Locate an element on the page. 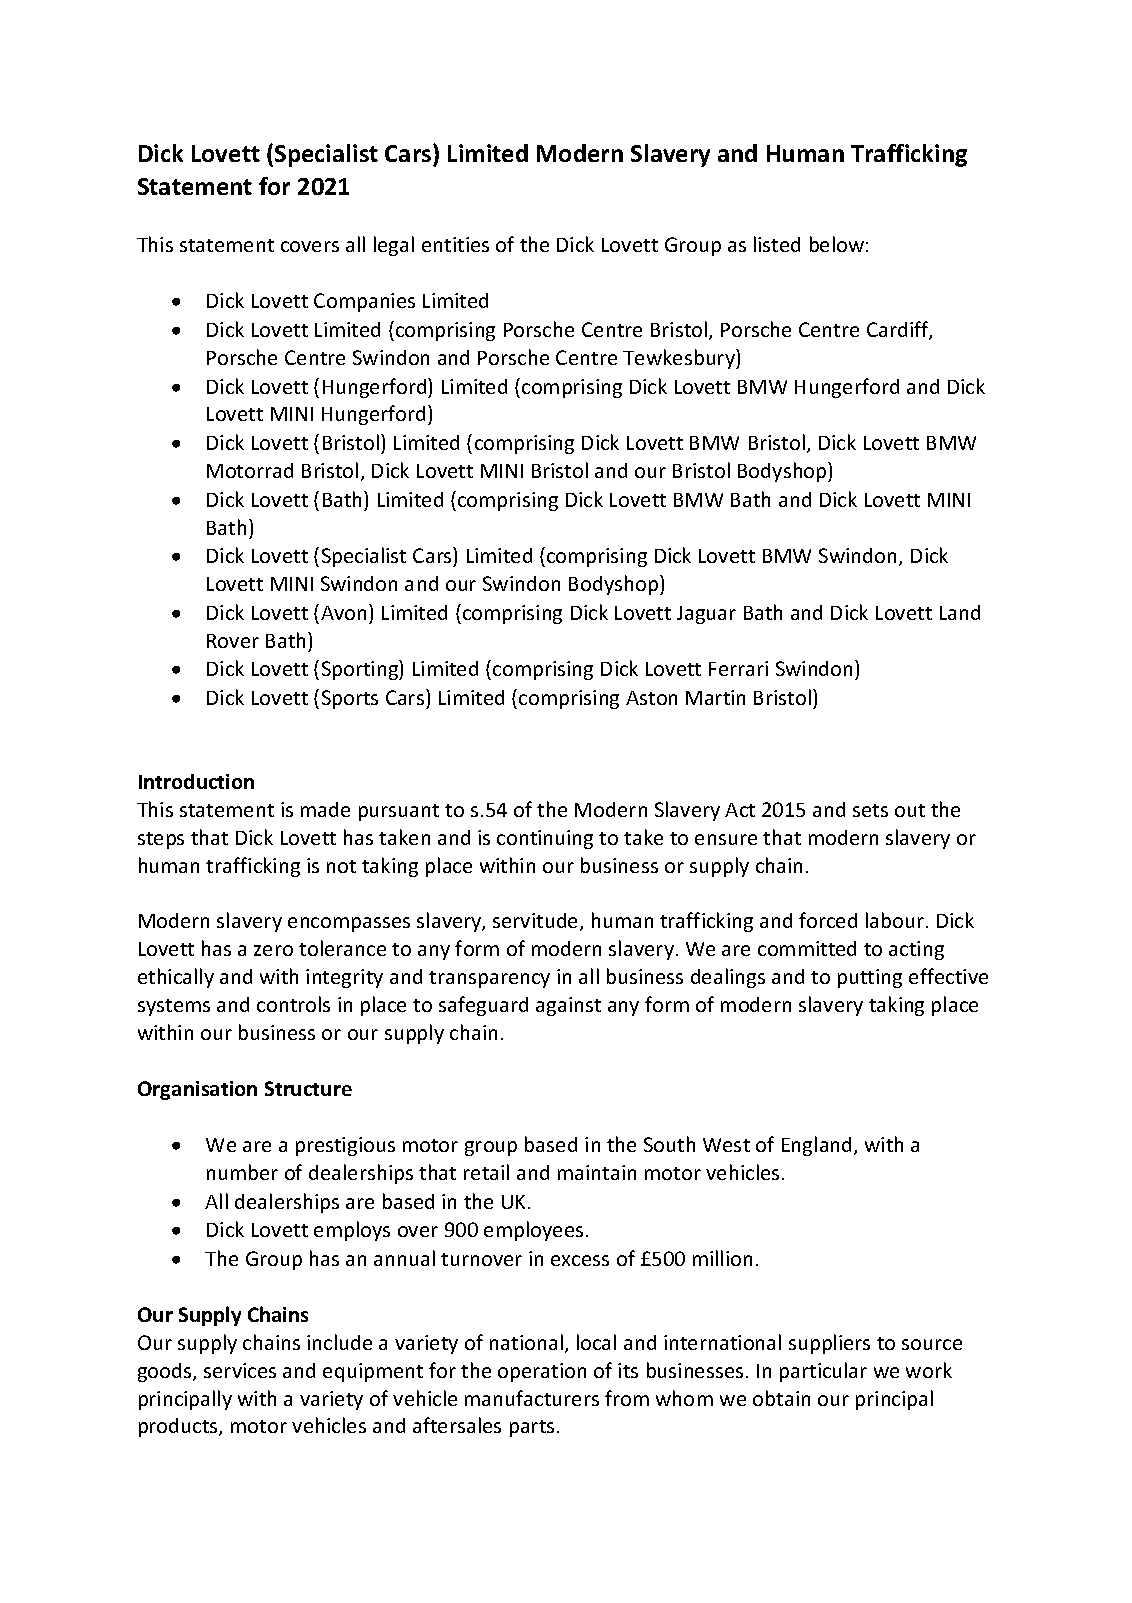 The image size is (1132, 1603). Aston is located at coordinates (651, 698).
